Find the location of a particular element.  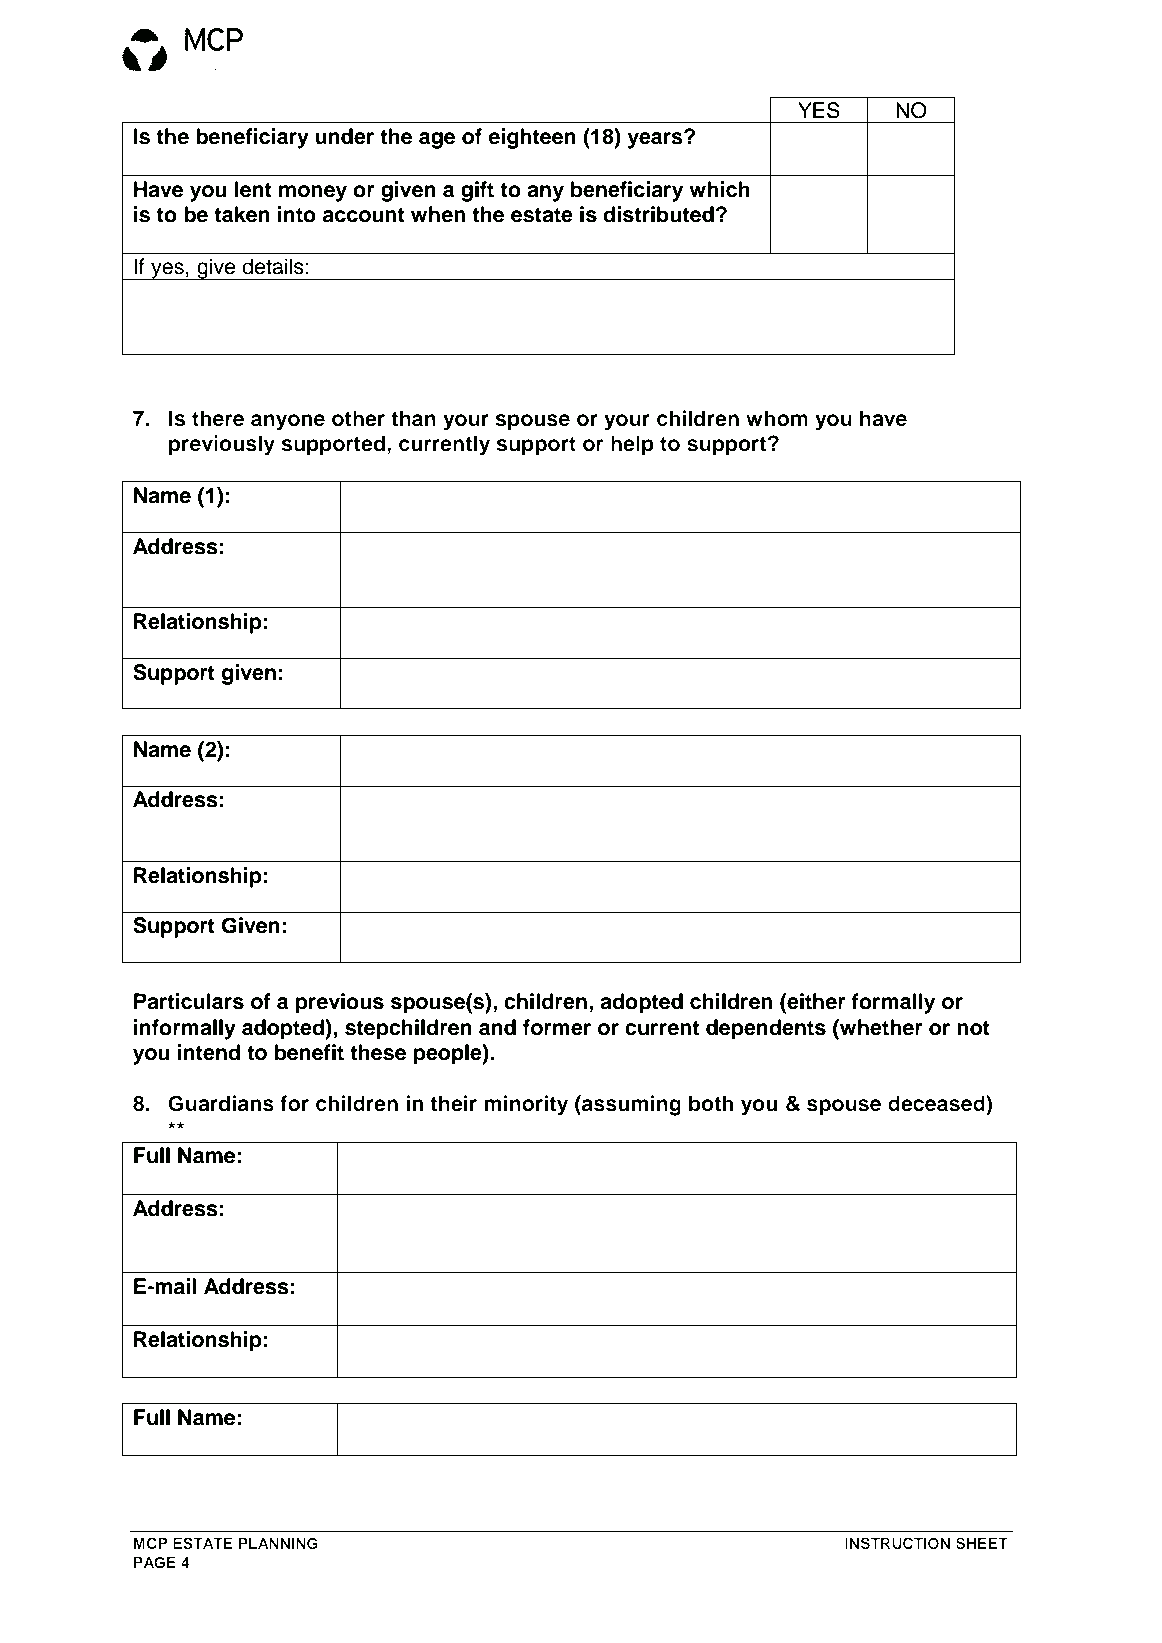

PLANNING is located at coordinates (278, 1543).
